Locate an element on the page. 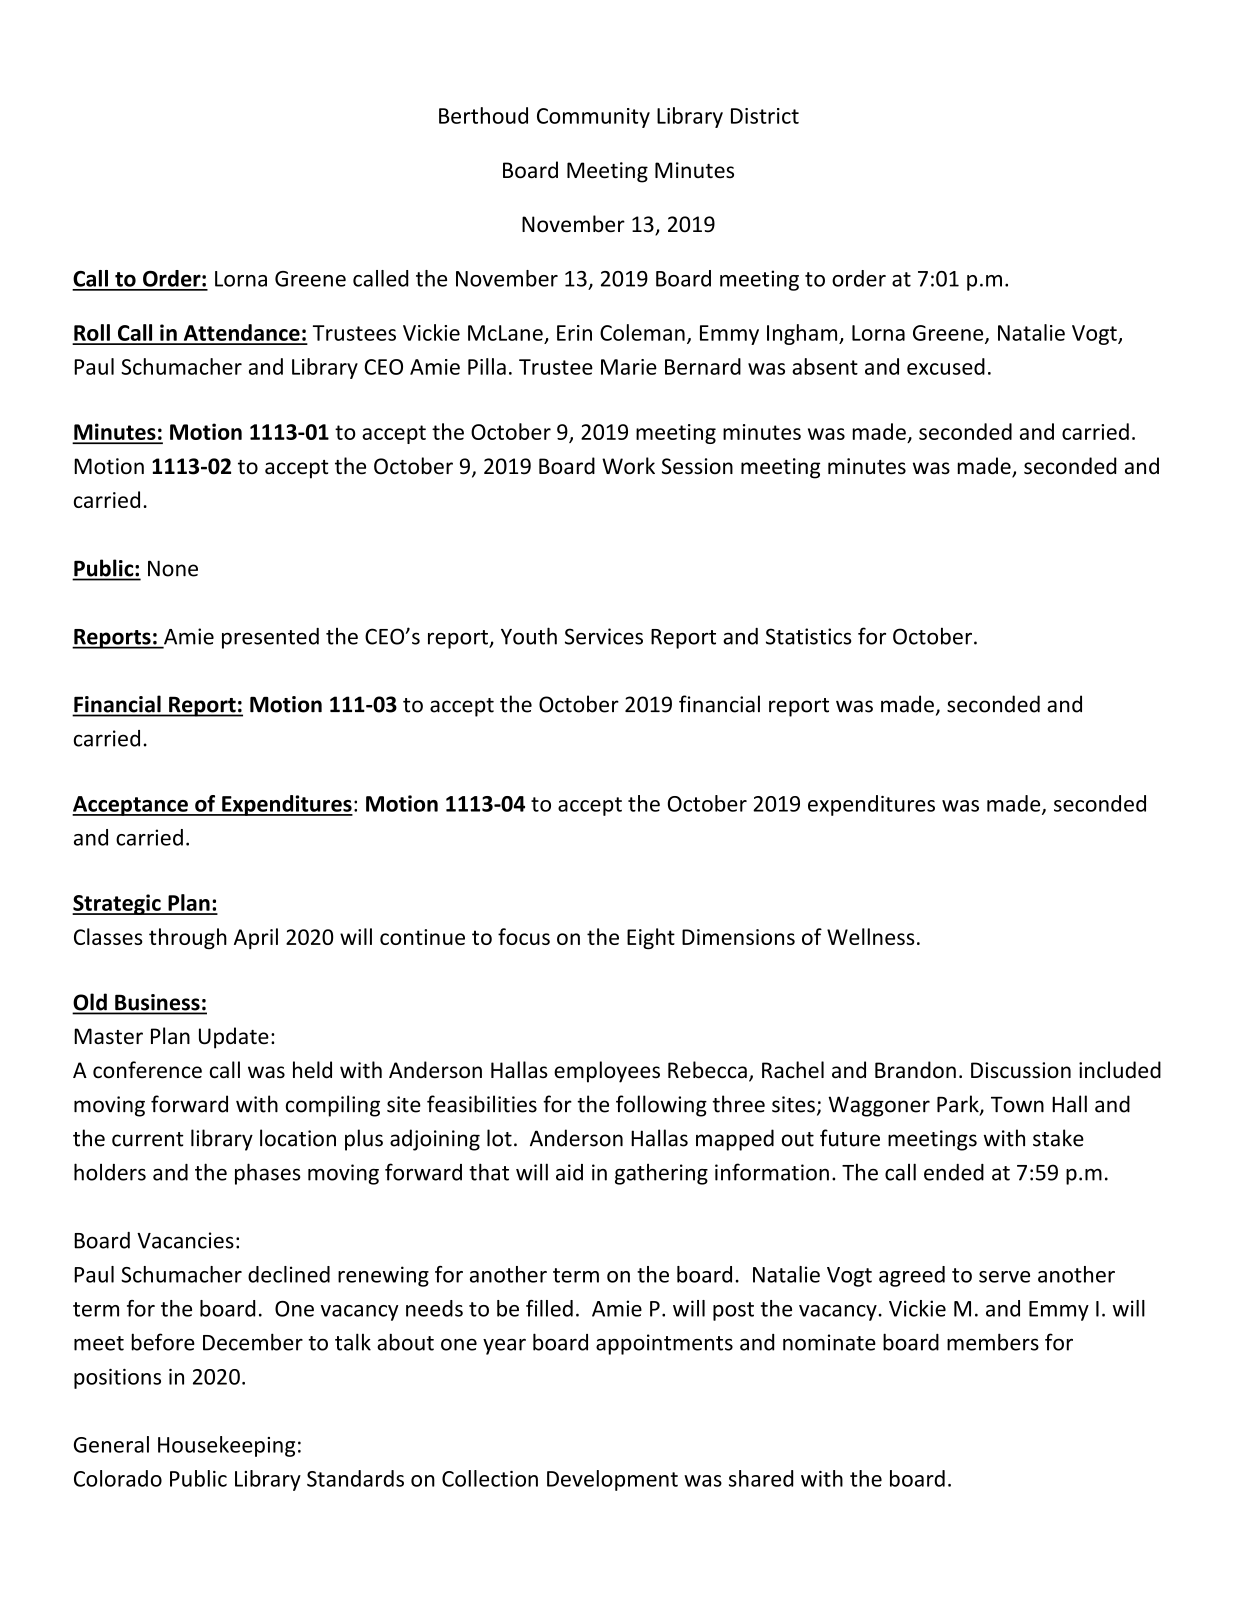  None is located at coordinates (173, 568).
